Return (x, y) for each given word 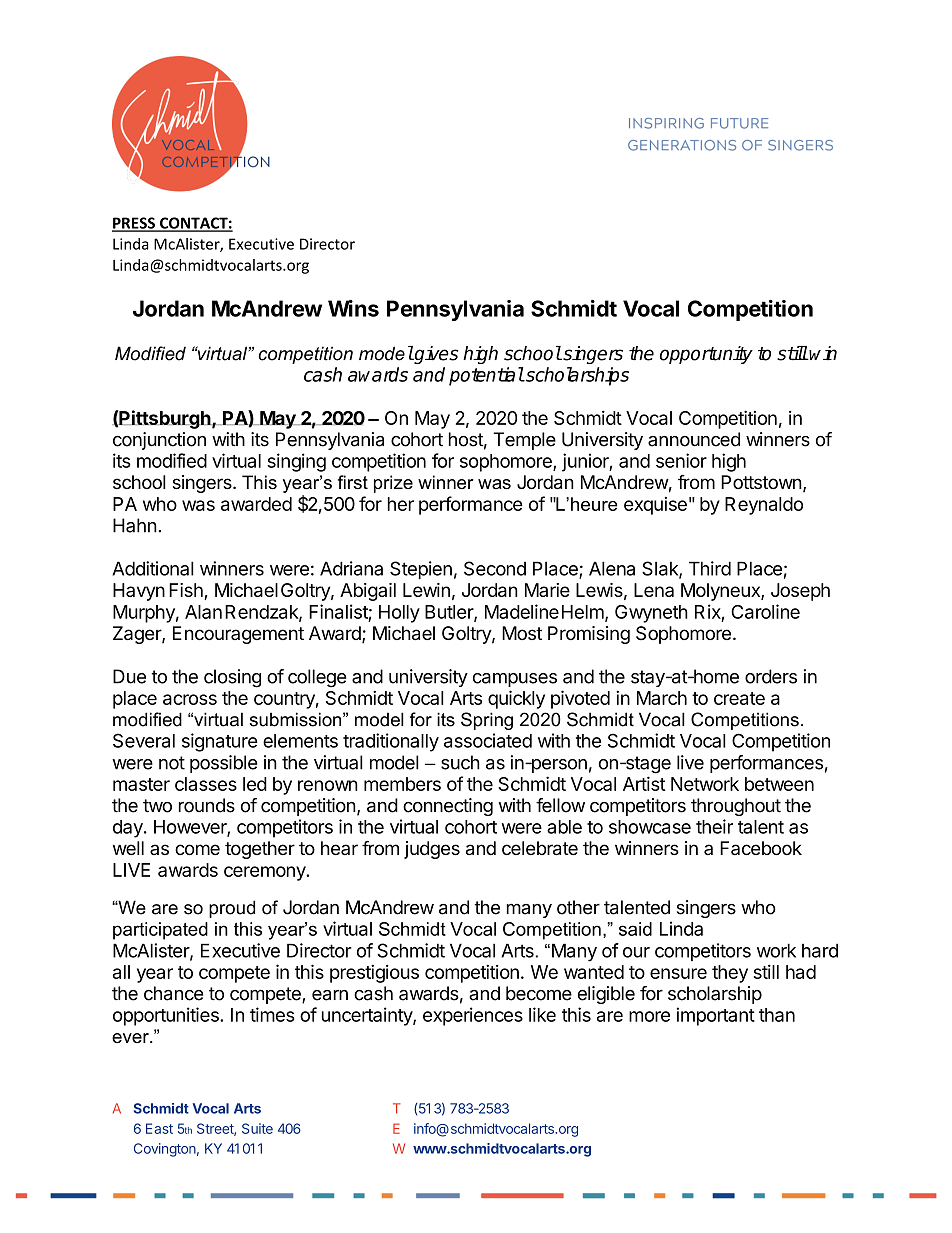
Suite (257, 1128)
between (779, 784)
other (578, 907)
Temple (524, 441)
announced (694, 439)
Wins (353, 308)
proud (232, 909)
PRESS (134, 224)
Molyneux (721, 592)
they (730, 974)
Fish (187, 591)
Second (495, 568)
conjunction (159, 441)
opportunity (706, 355)
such (460, 762)
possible (223, 764)
